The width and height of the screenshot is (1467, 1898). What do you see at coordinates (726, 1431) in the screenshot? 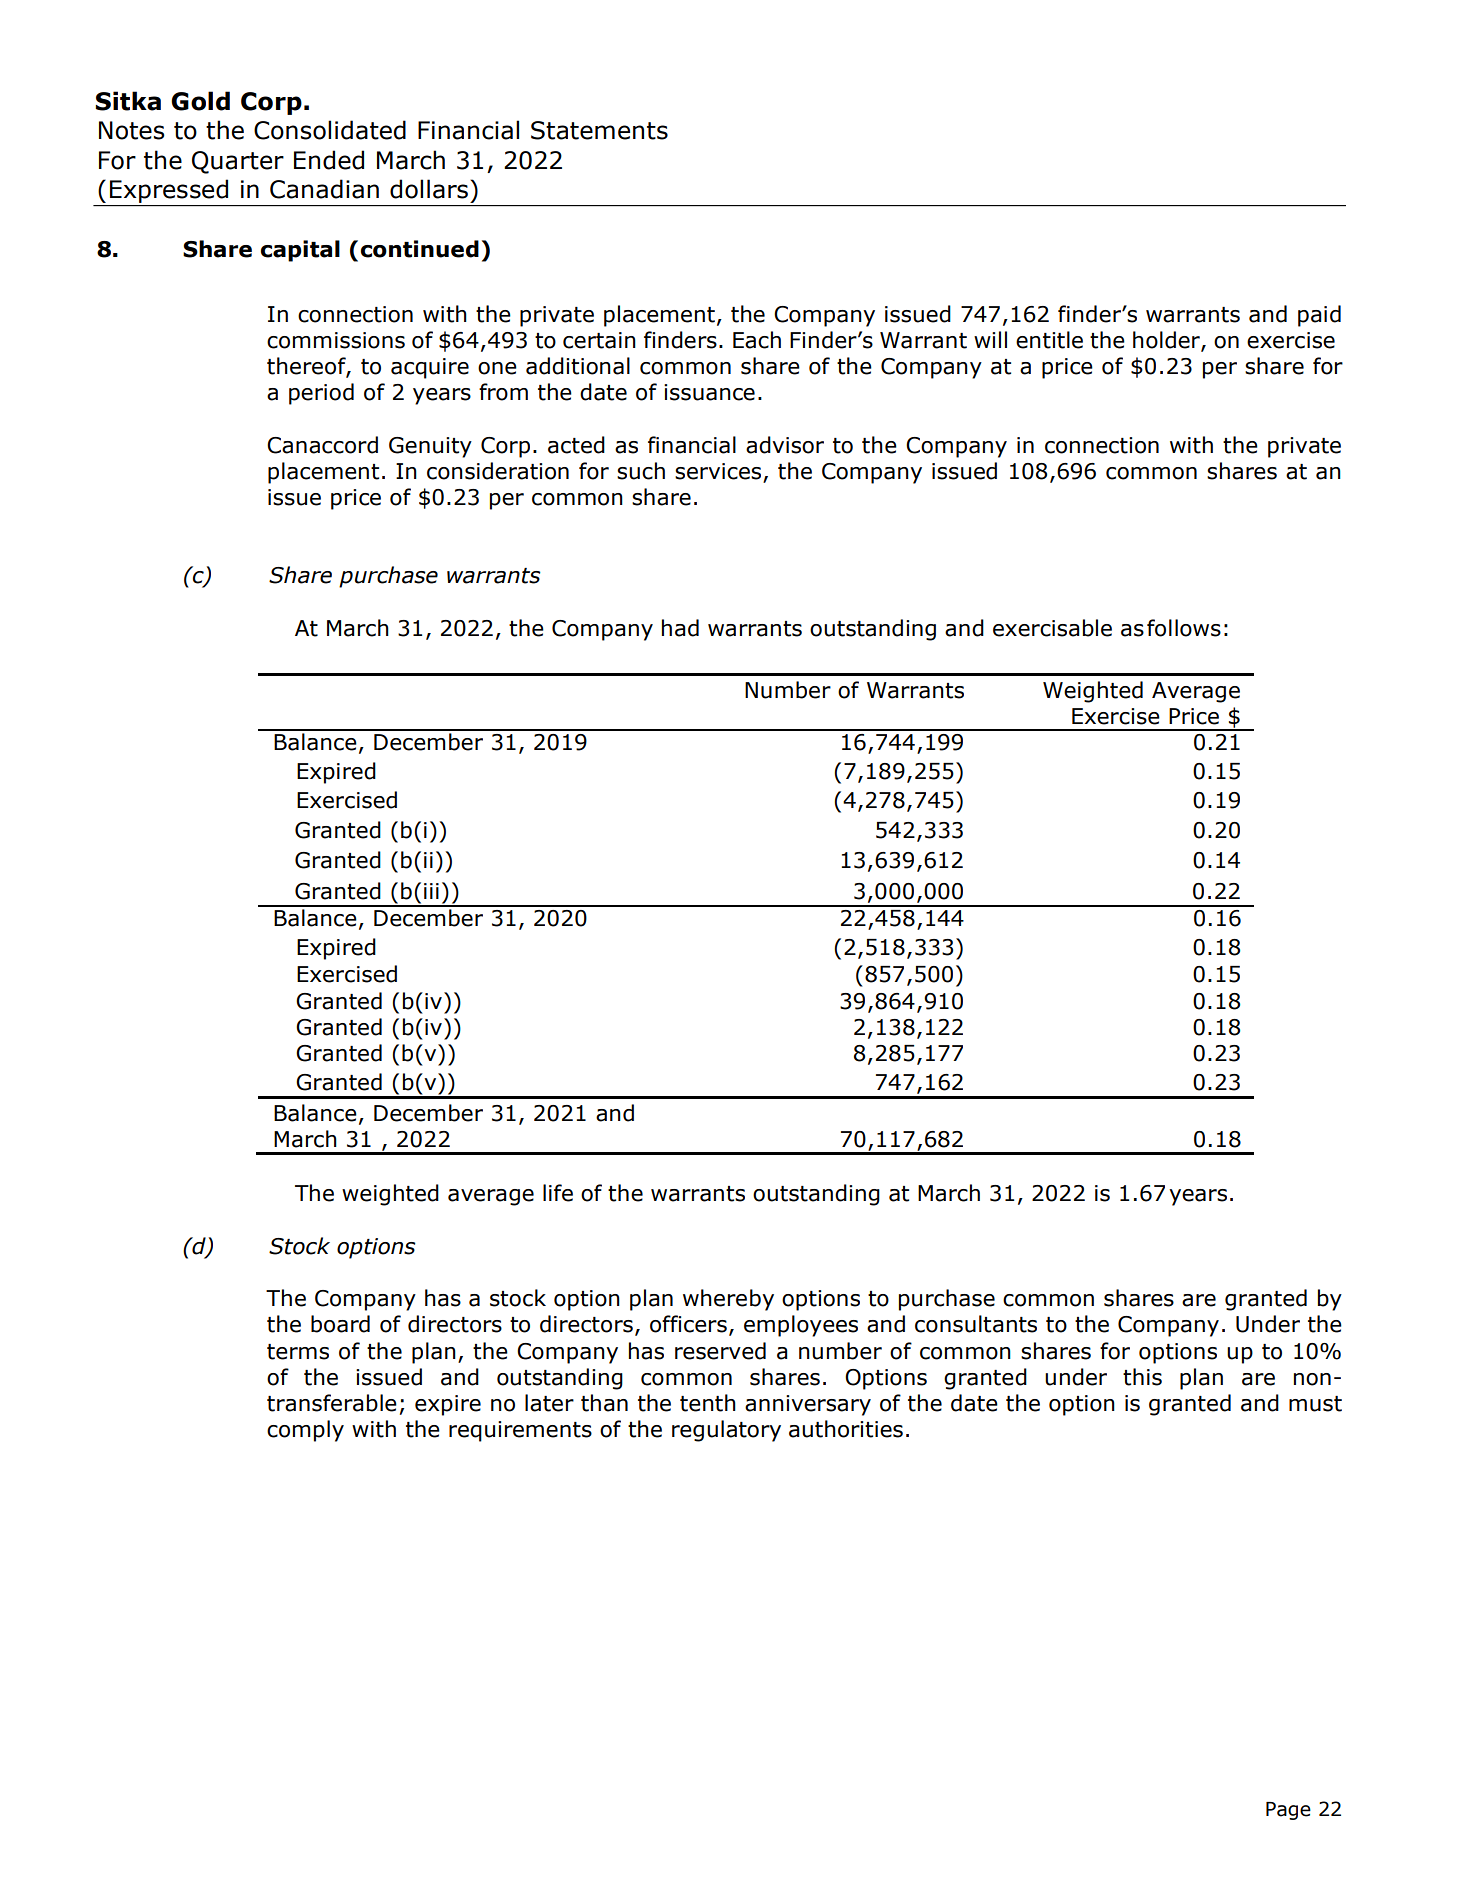
I see `regulatory` at bounding box center [726, 1431].
